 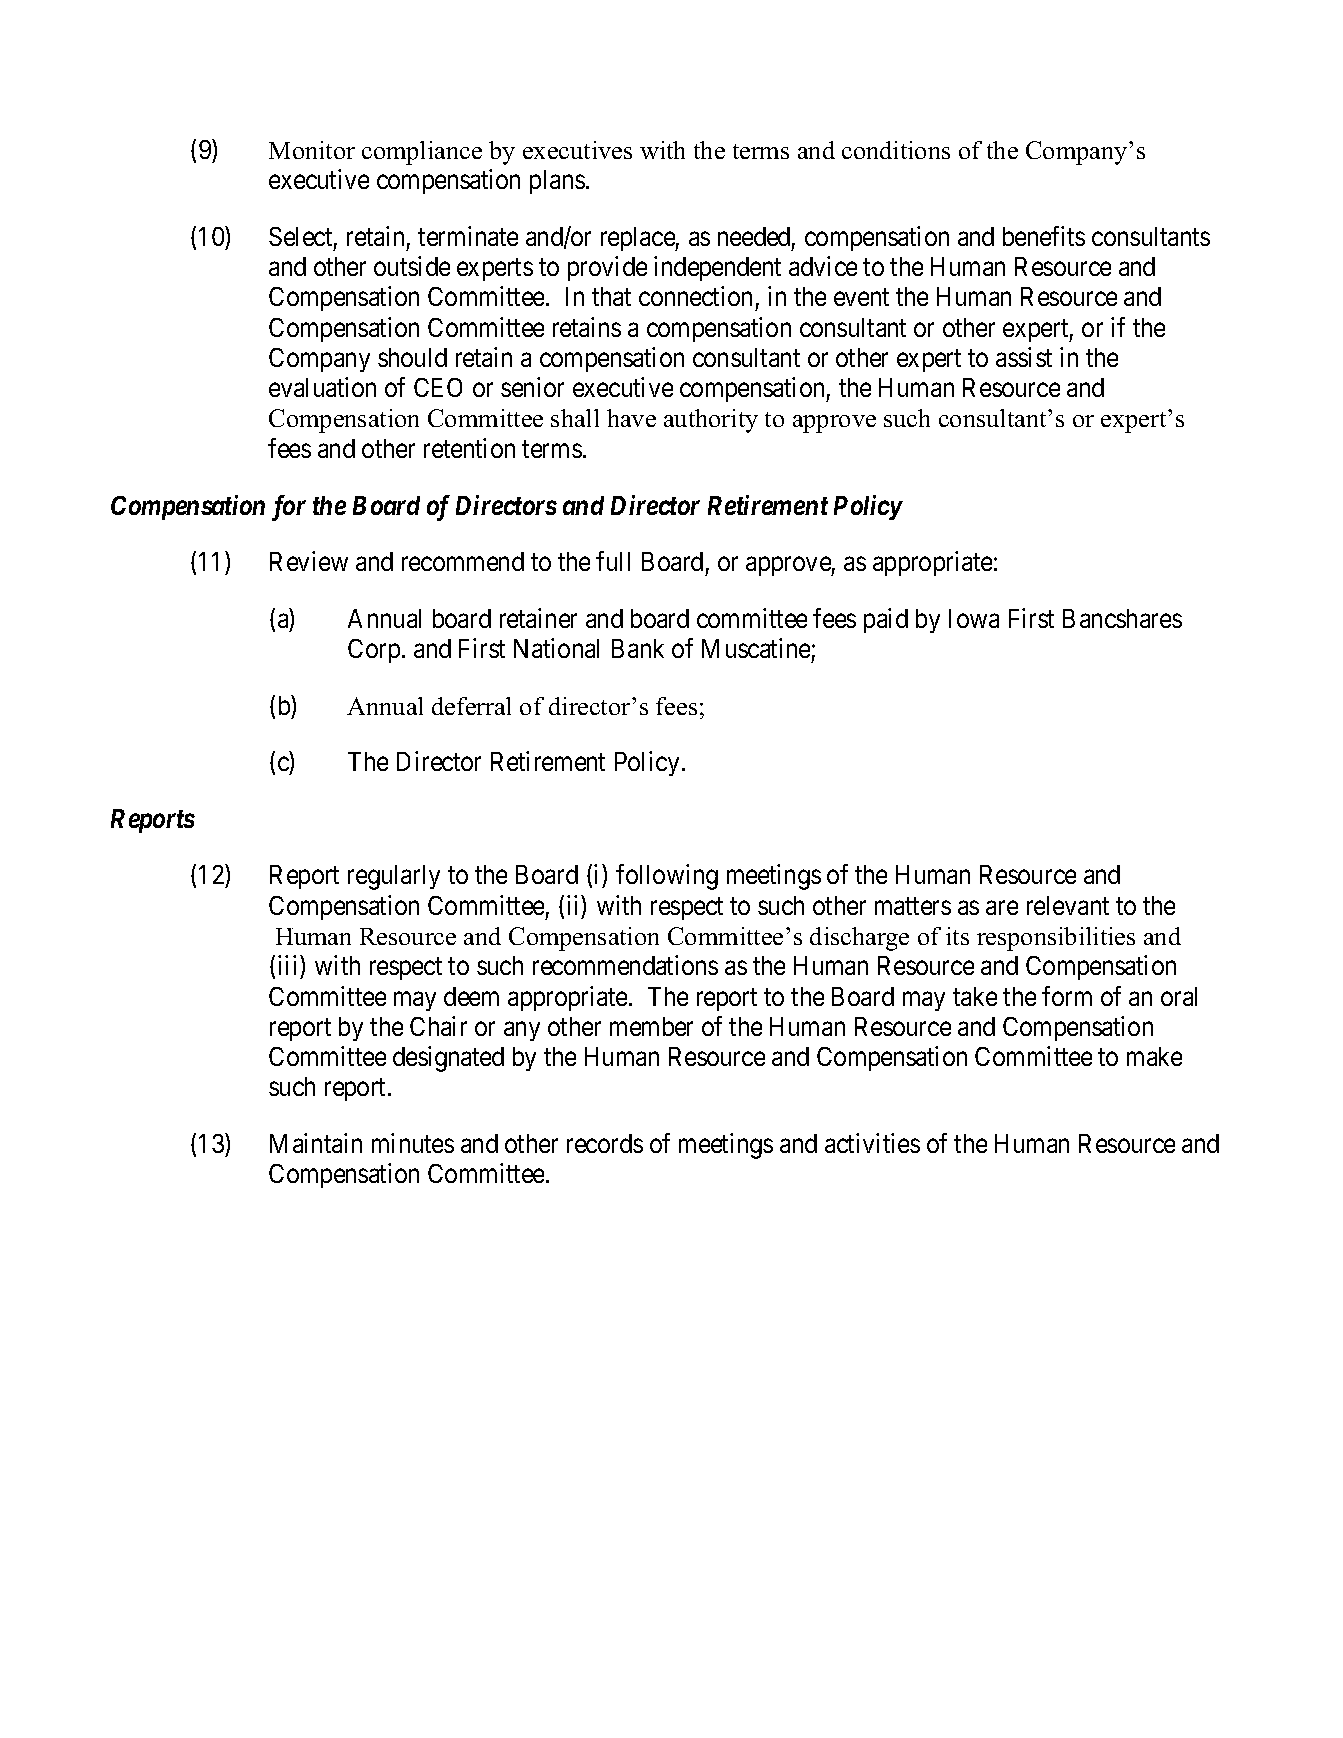 I want to click on minutes, so click(x=413, y=1143).
